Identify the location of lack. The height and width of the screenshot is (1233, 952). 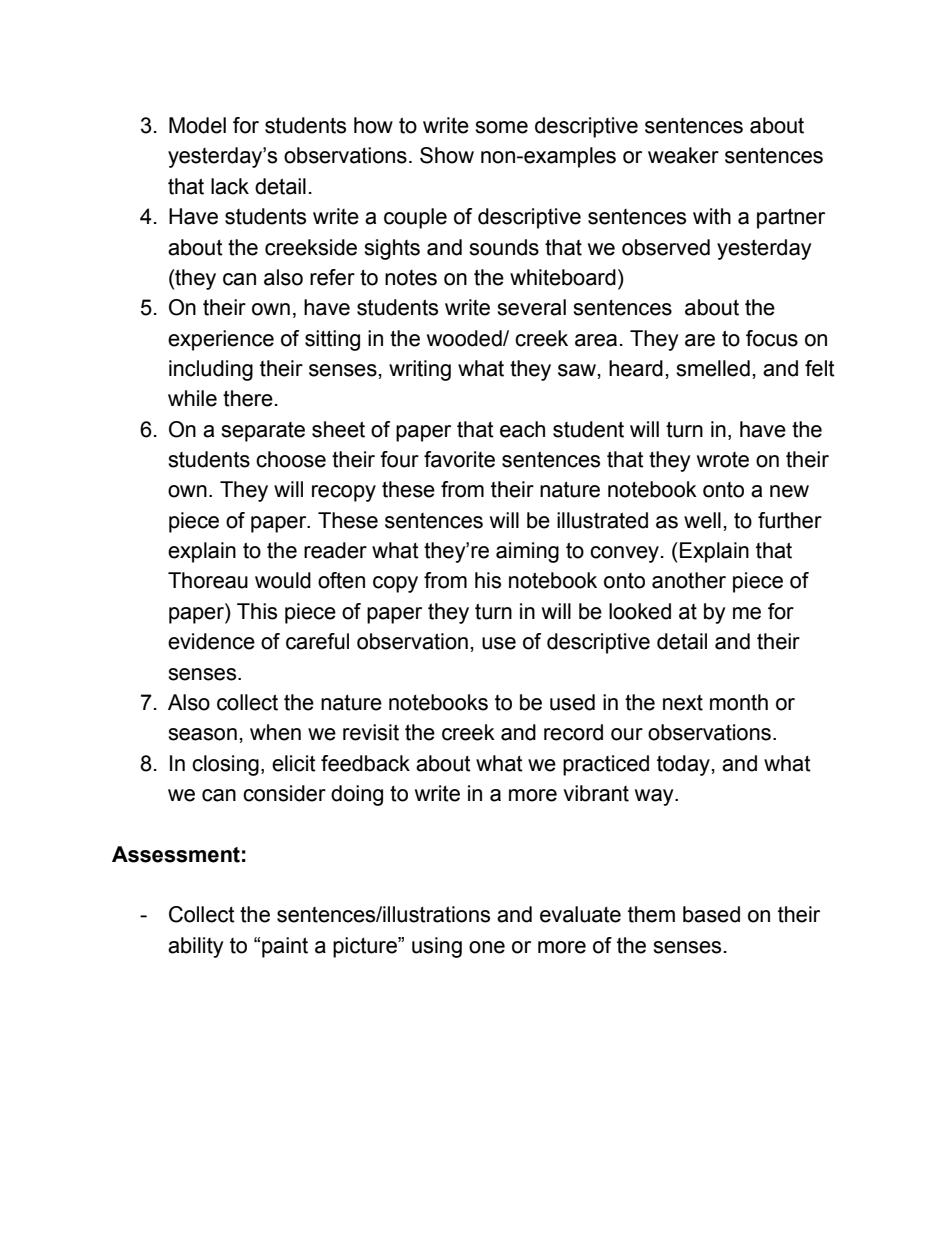
(230, 186).
